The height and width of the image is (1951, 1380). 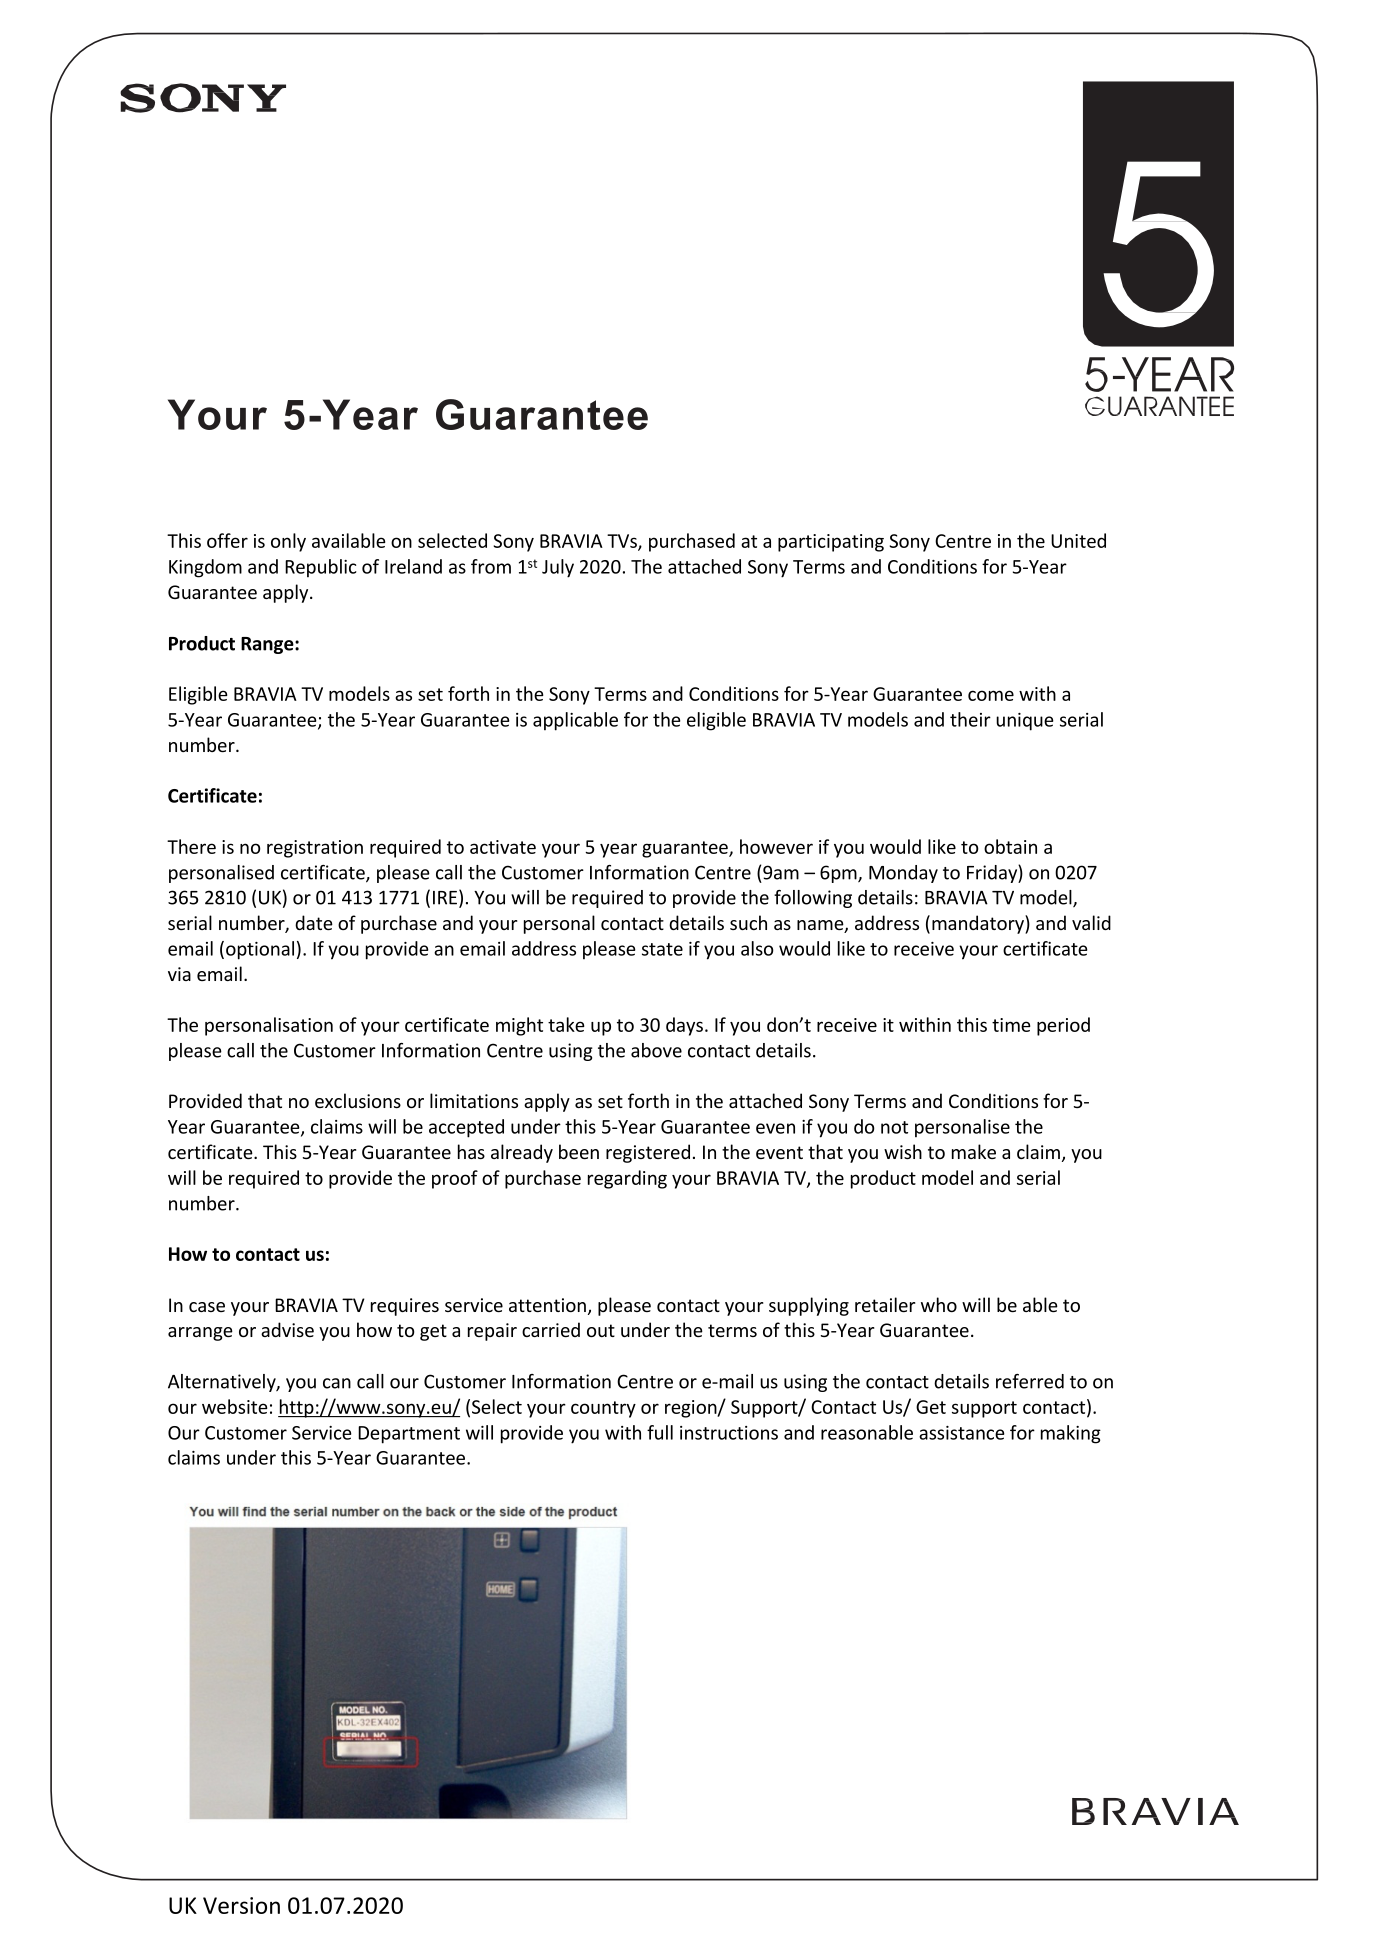 What do you see at coordinates (627, 1179) in the image?
I see `regarding` at bounding box center [627, 1179].
